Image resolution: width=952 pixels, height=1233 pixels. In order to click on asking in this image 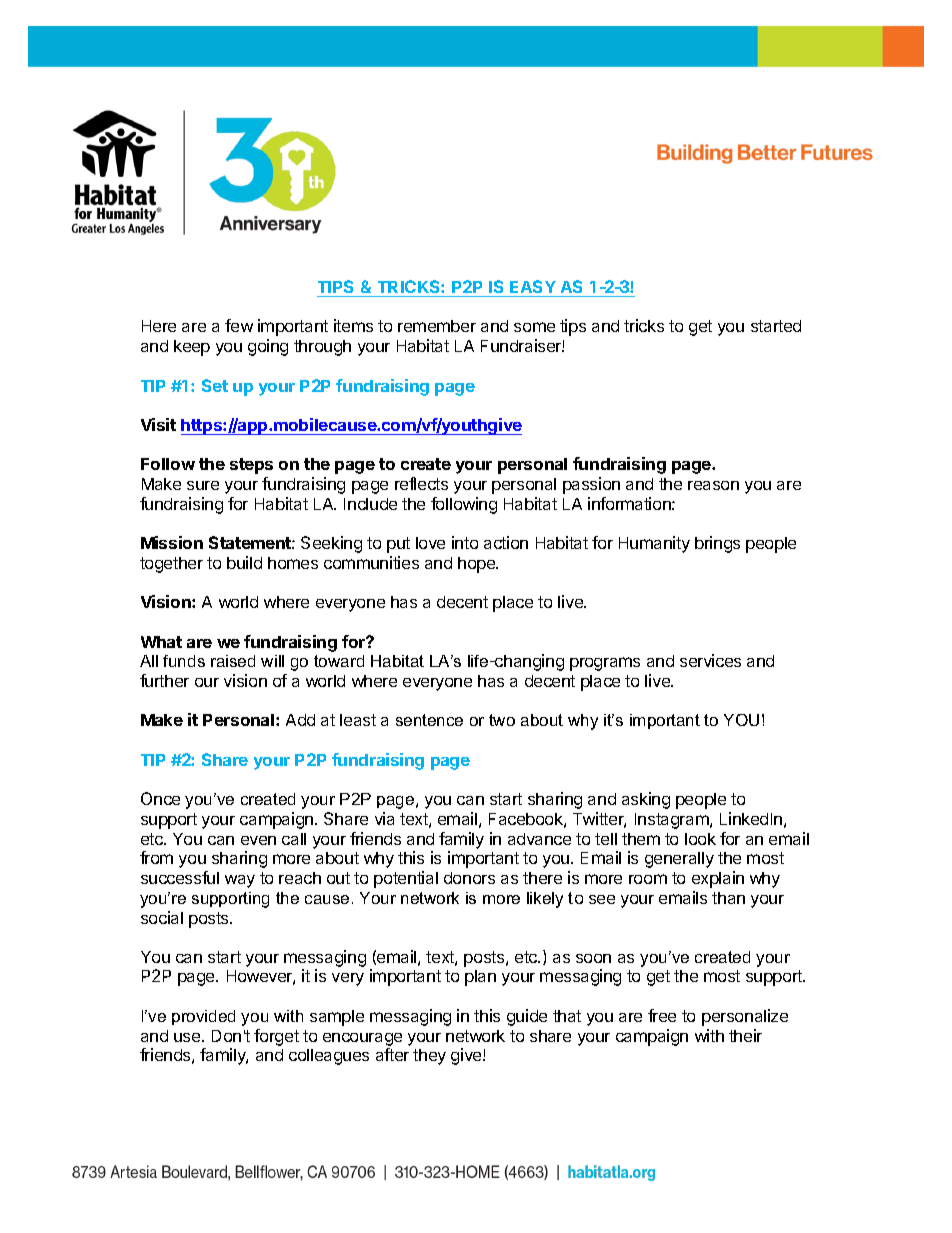, I will do `click(646, 800)`.
